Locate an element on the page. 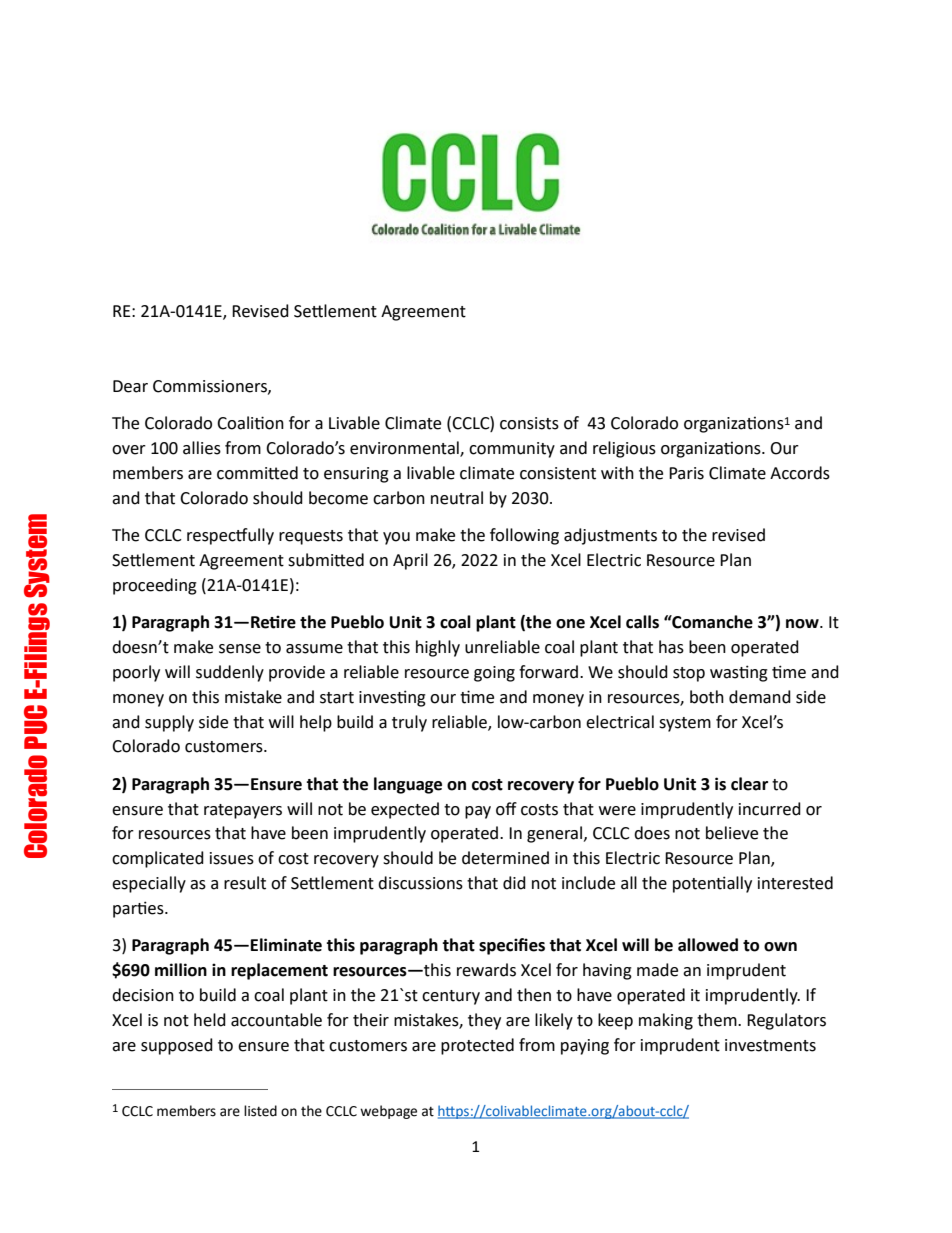 The image size is (952, 1233). discussions is located at coordinates (420, 883).
